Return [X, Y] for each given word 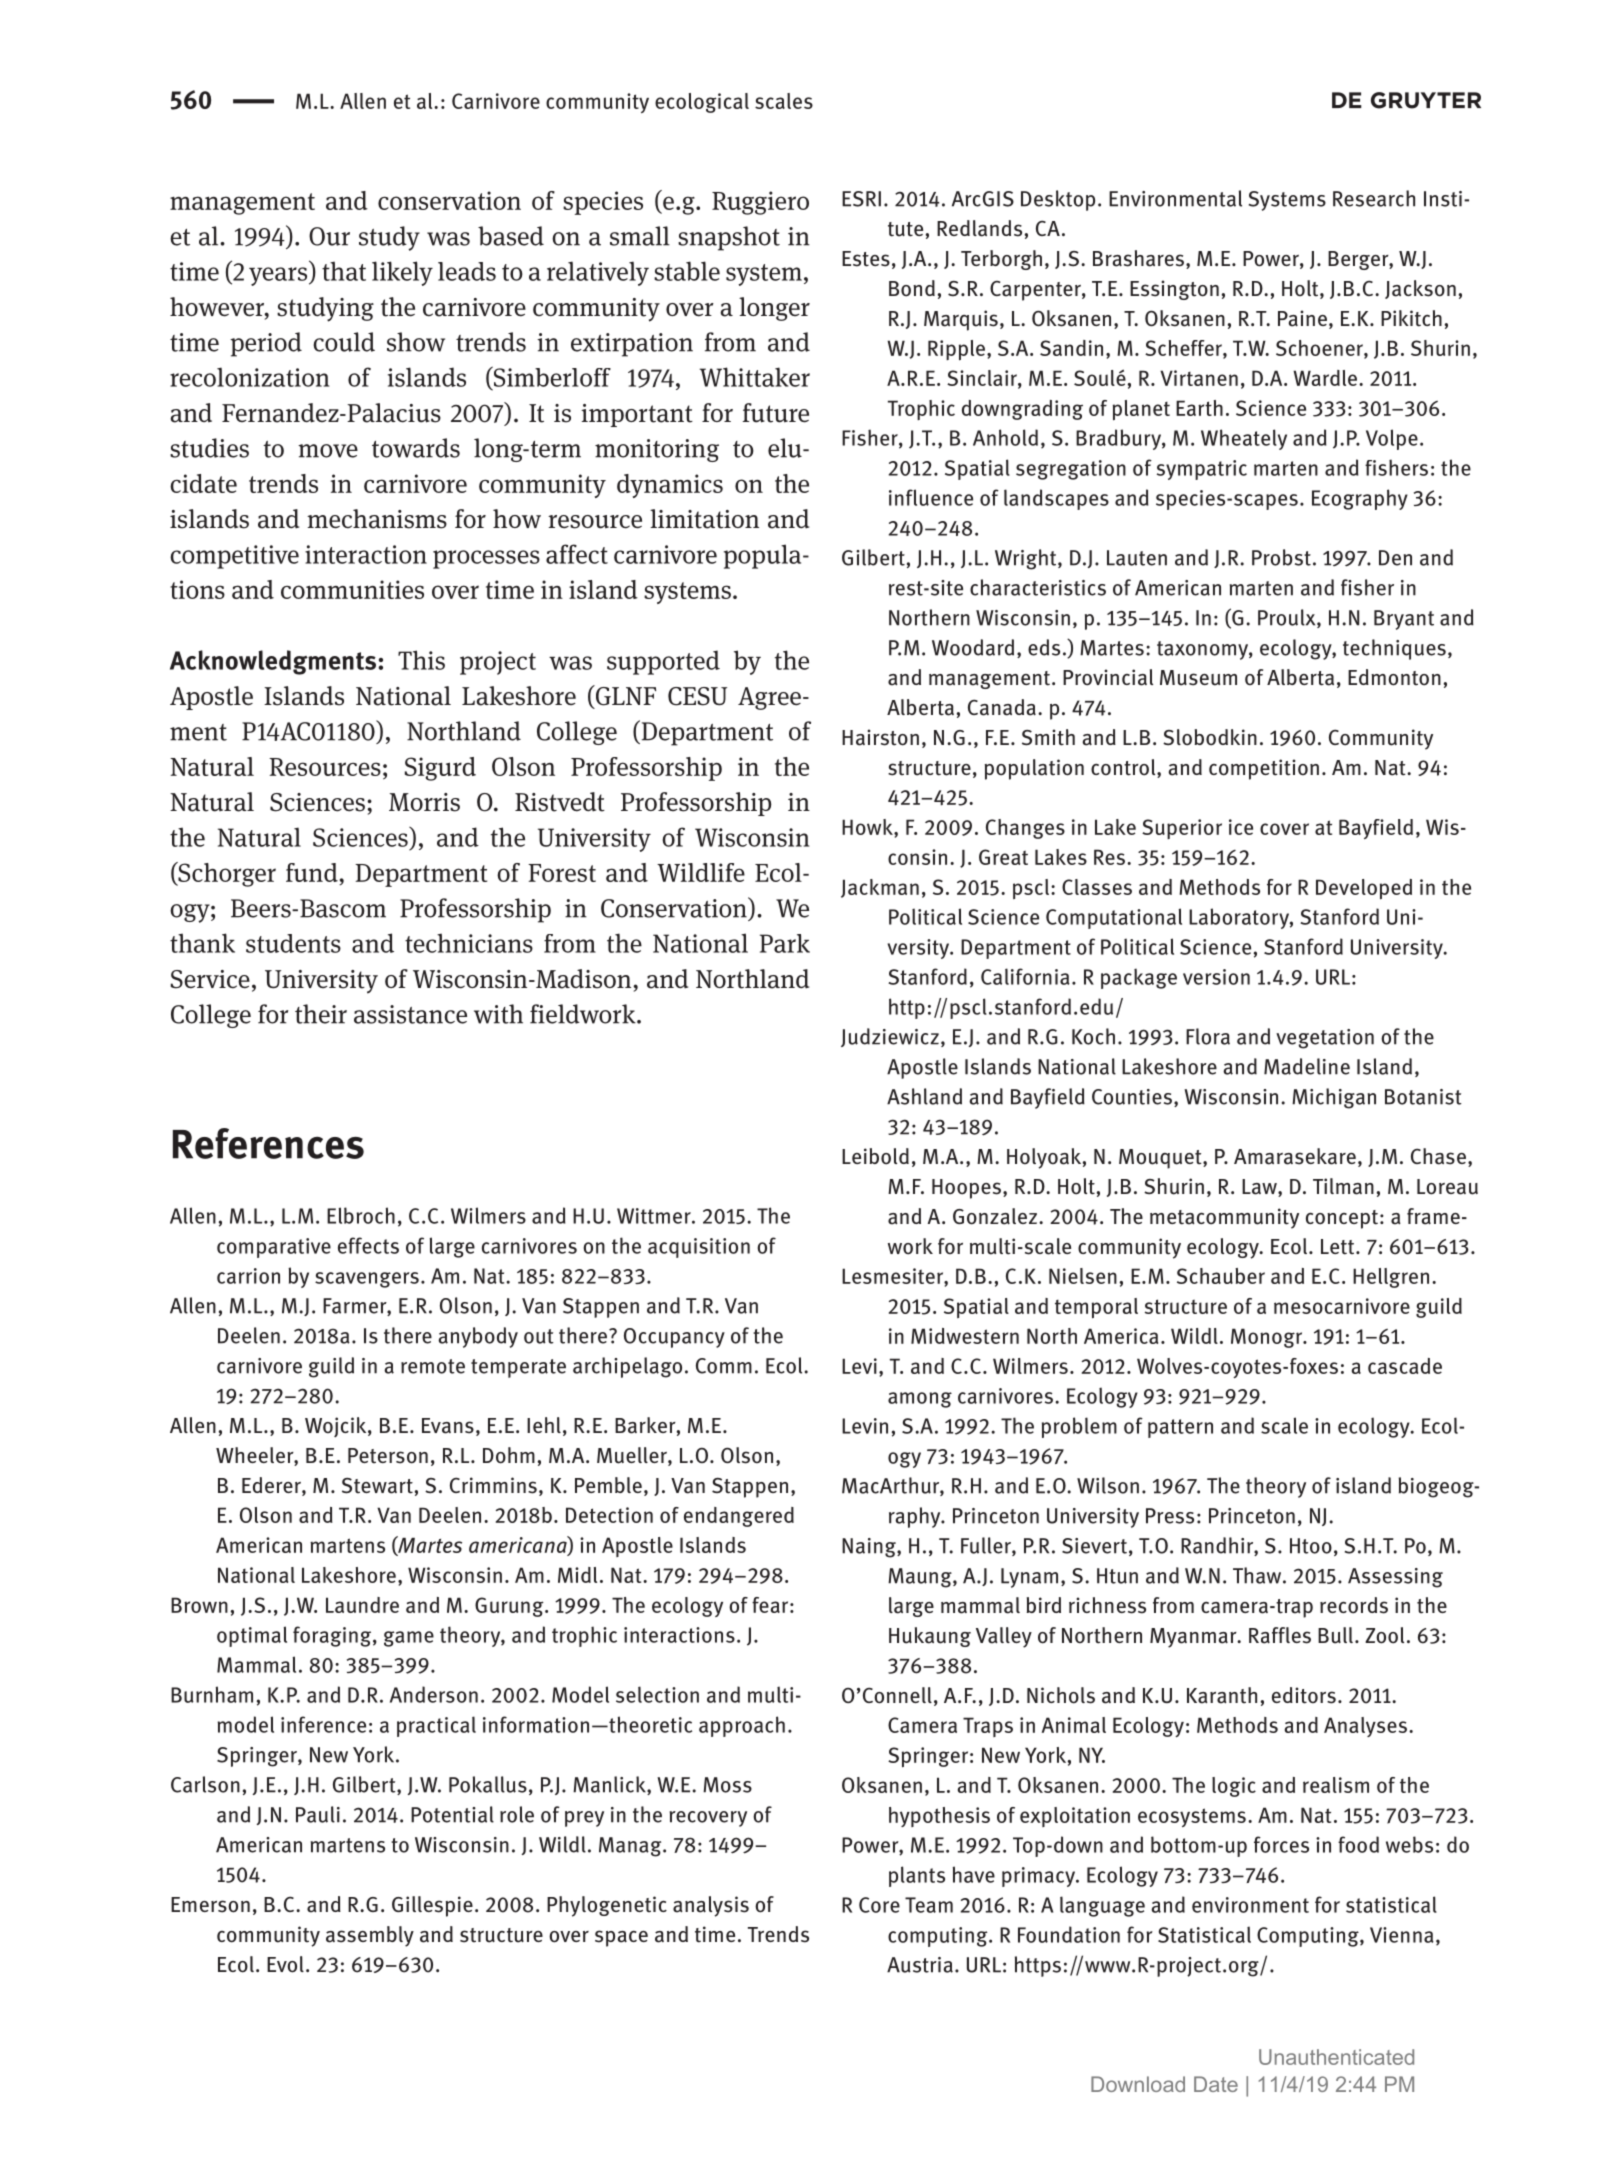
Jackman [880, 888]
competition [1264, 769]
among [920, 1400]
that [344, 271]
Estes [866, 259]
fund [313, 874]
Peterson [388, 1456]
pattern [1180, 1428]
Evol [285, 1964]
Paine [1302, 318]
